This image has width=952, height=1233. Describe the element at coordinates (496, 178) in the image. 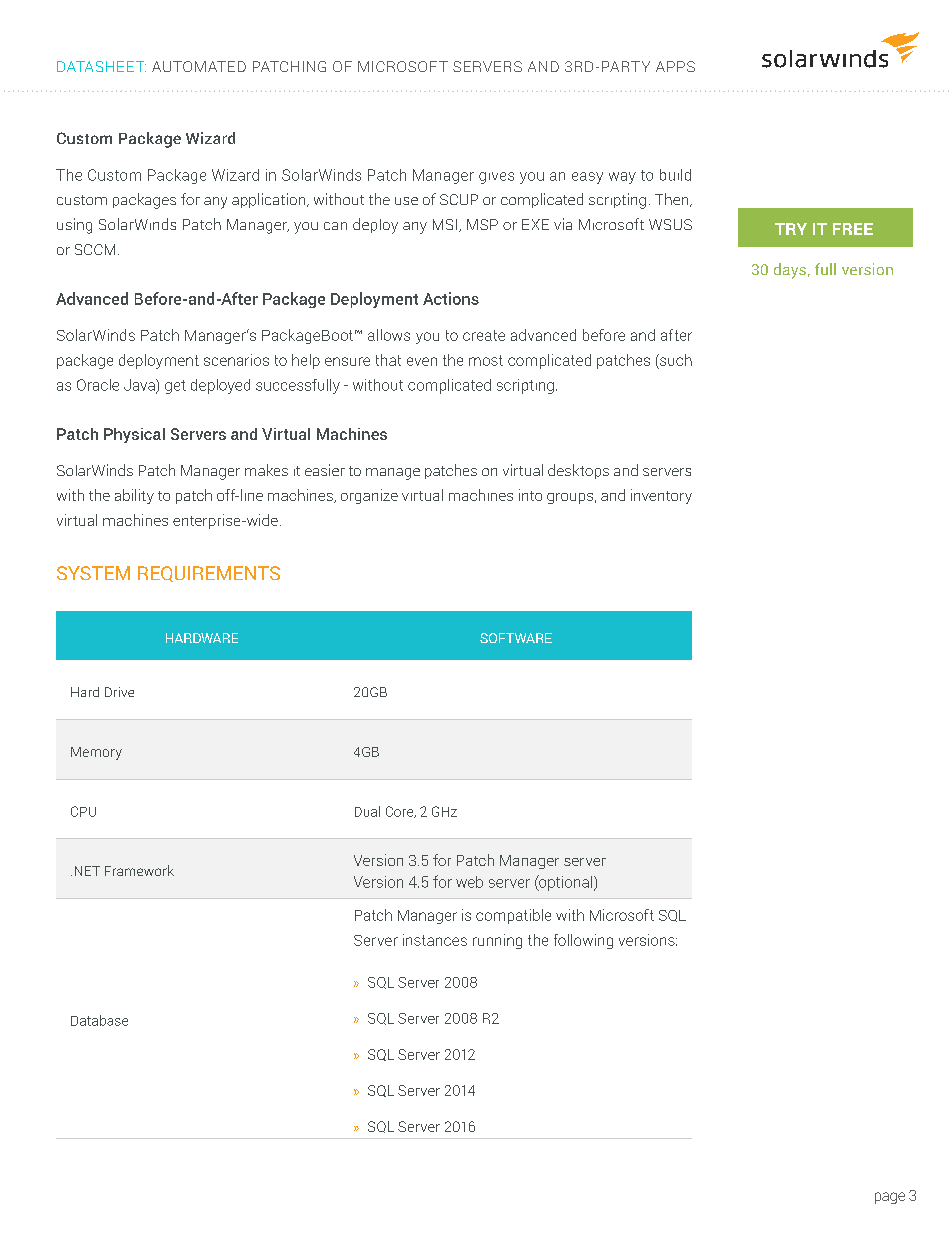

I see `gives` at that location.
